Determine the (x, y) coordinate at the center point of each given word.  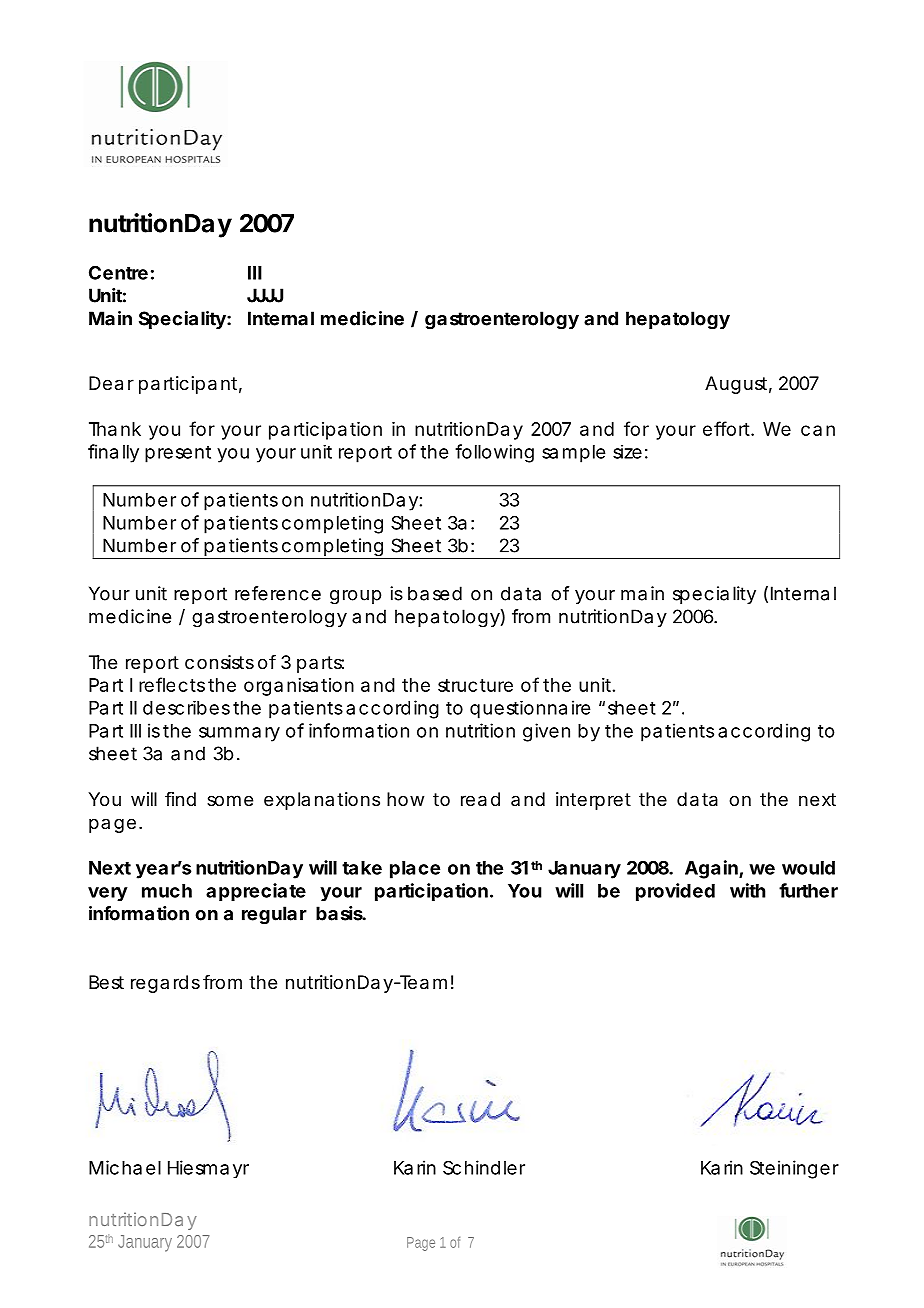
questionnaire (530, 709)
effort (727, 428)
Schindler (484, 1167)
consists (219, 662)
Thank (115, 429)
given (546, 732)
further (808, 890)
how (405, 799)
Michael (125, 1167)
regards (165, 984)
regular (274, 915)
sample (573, 454)
